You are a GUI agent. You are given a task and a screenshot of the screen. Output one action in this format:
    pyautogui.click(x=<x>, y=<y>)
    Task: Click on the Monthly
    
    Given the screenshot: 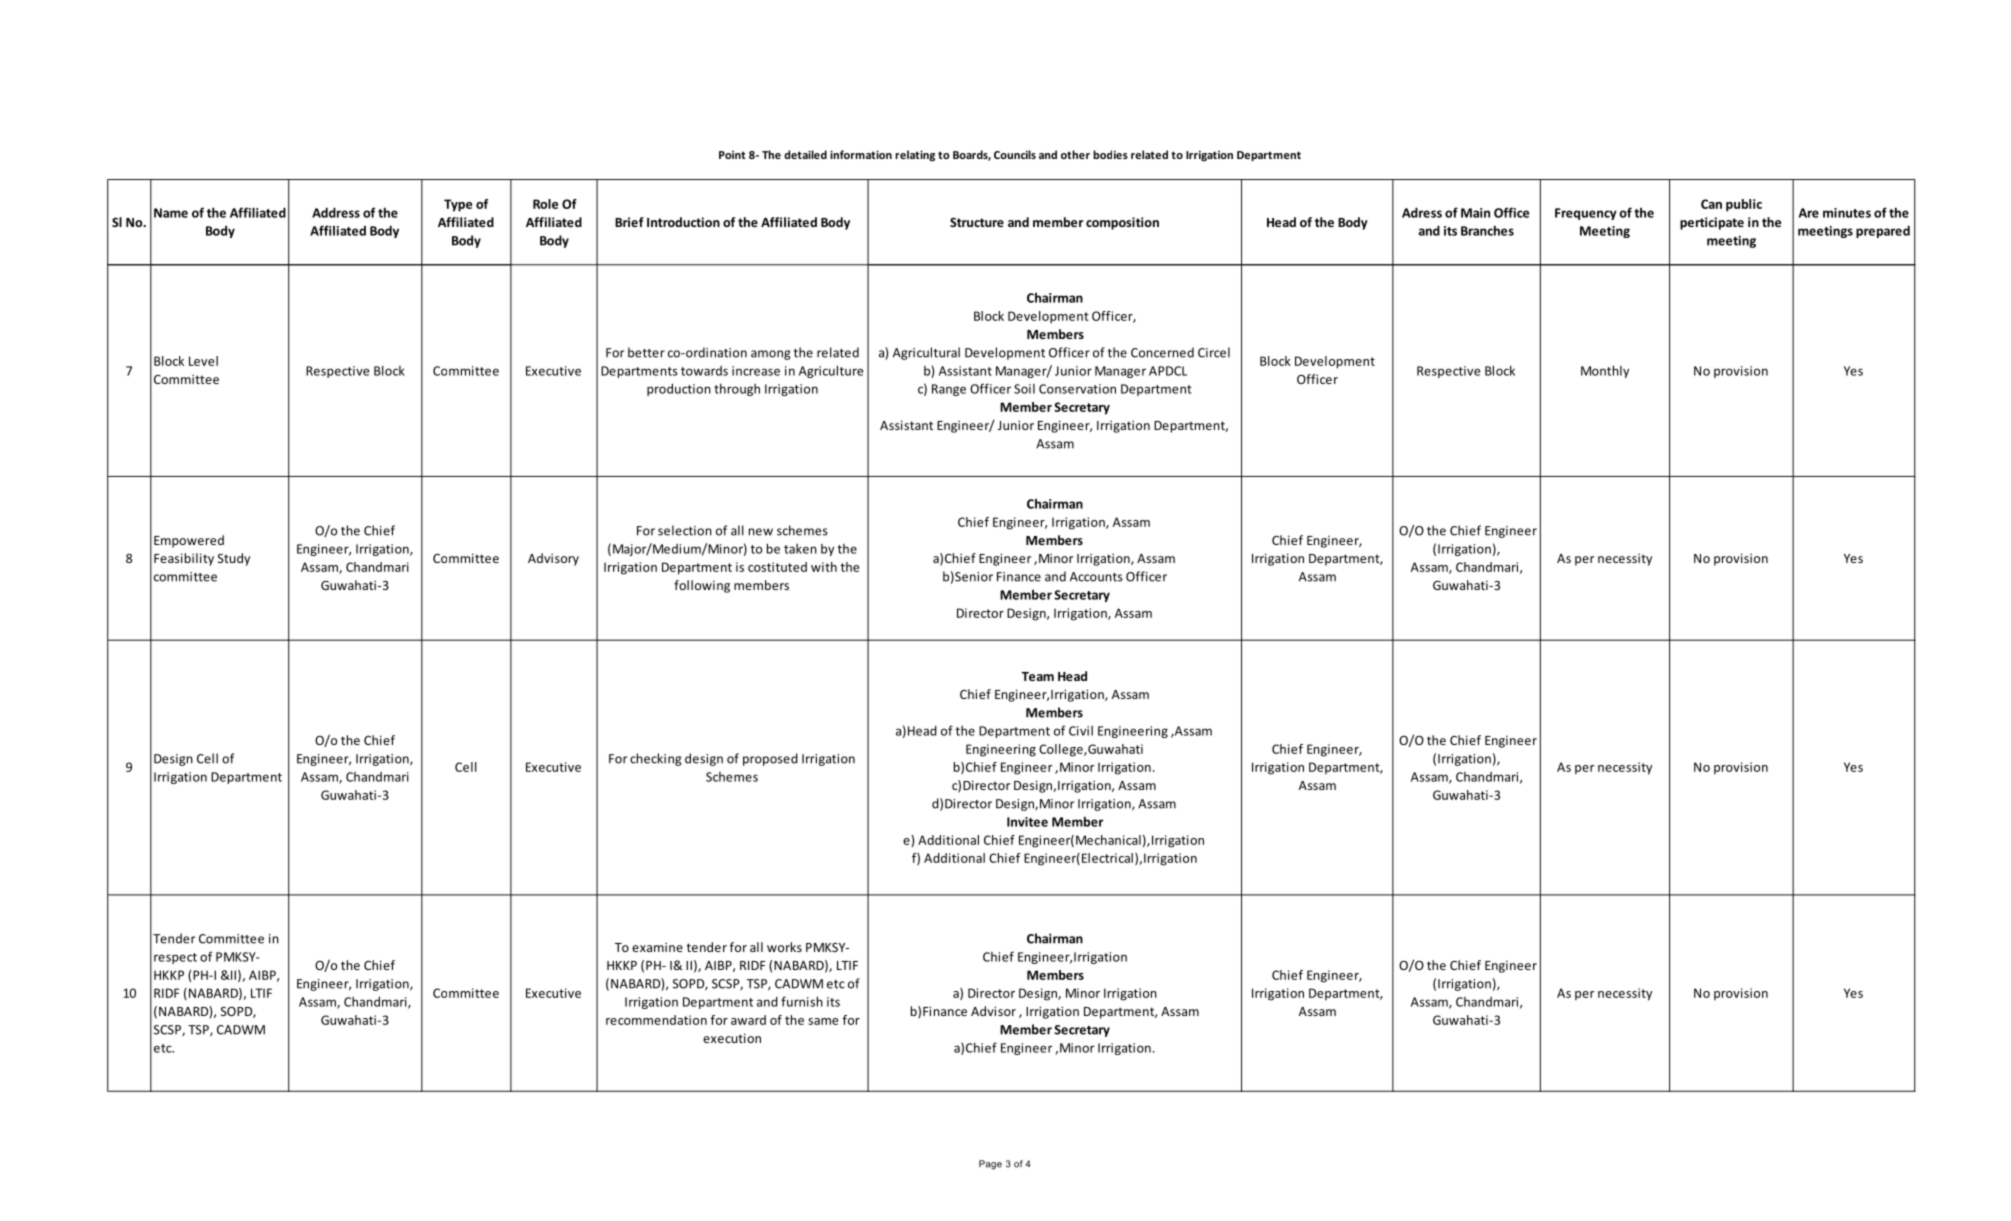 What is the action you would take?
    pyautogui.click(x=1605, y=371)
